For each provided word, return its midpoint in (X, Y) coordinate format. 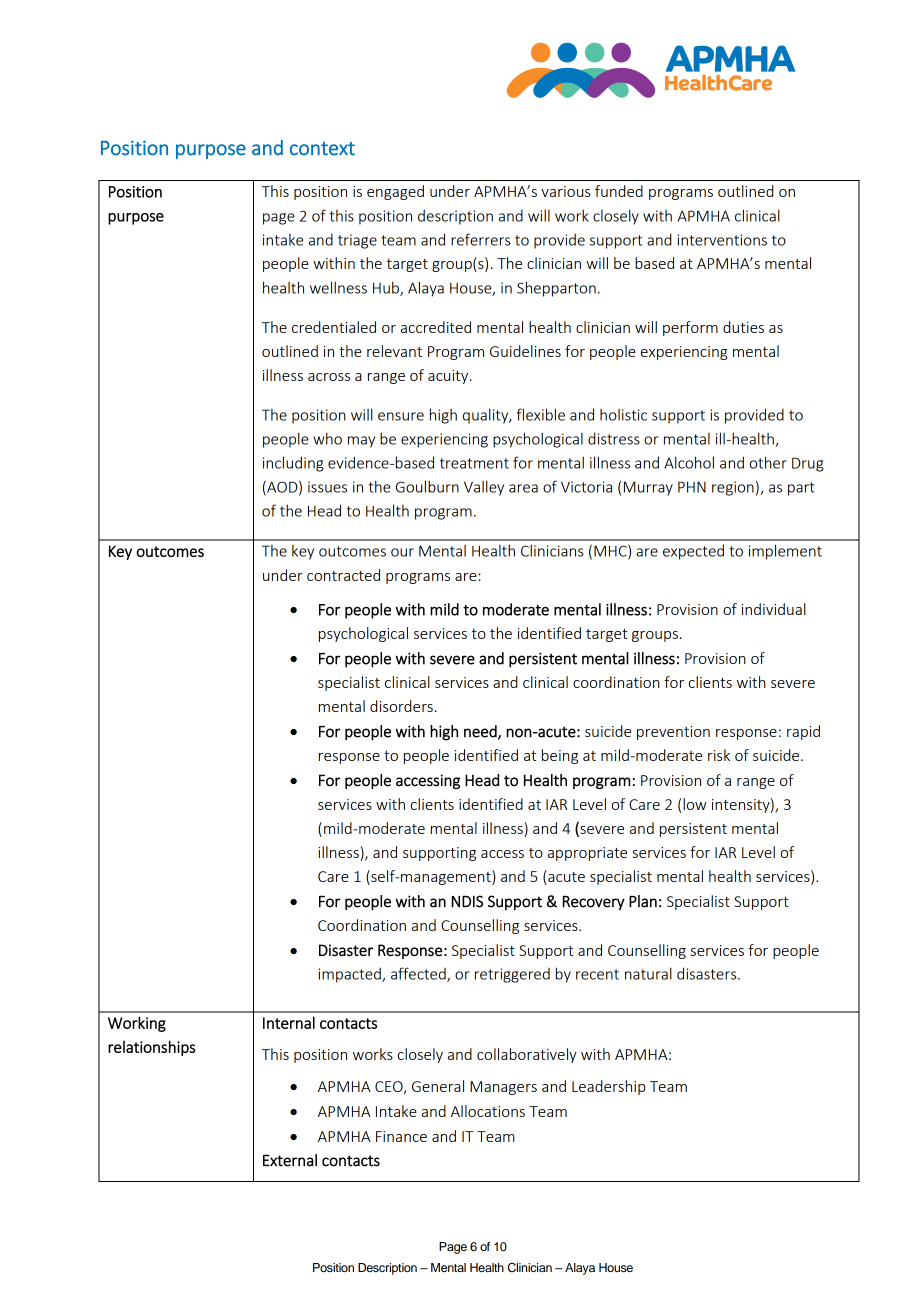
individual (774, 609)
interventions (722, 240)
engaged (395, 192)
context (322, 149)
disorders (401, 706)
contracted (343, 575)
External (290, 1160)
